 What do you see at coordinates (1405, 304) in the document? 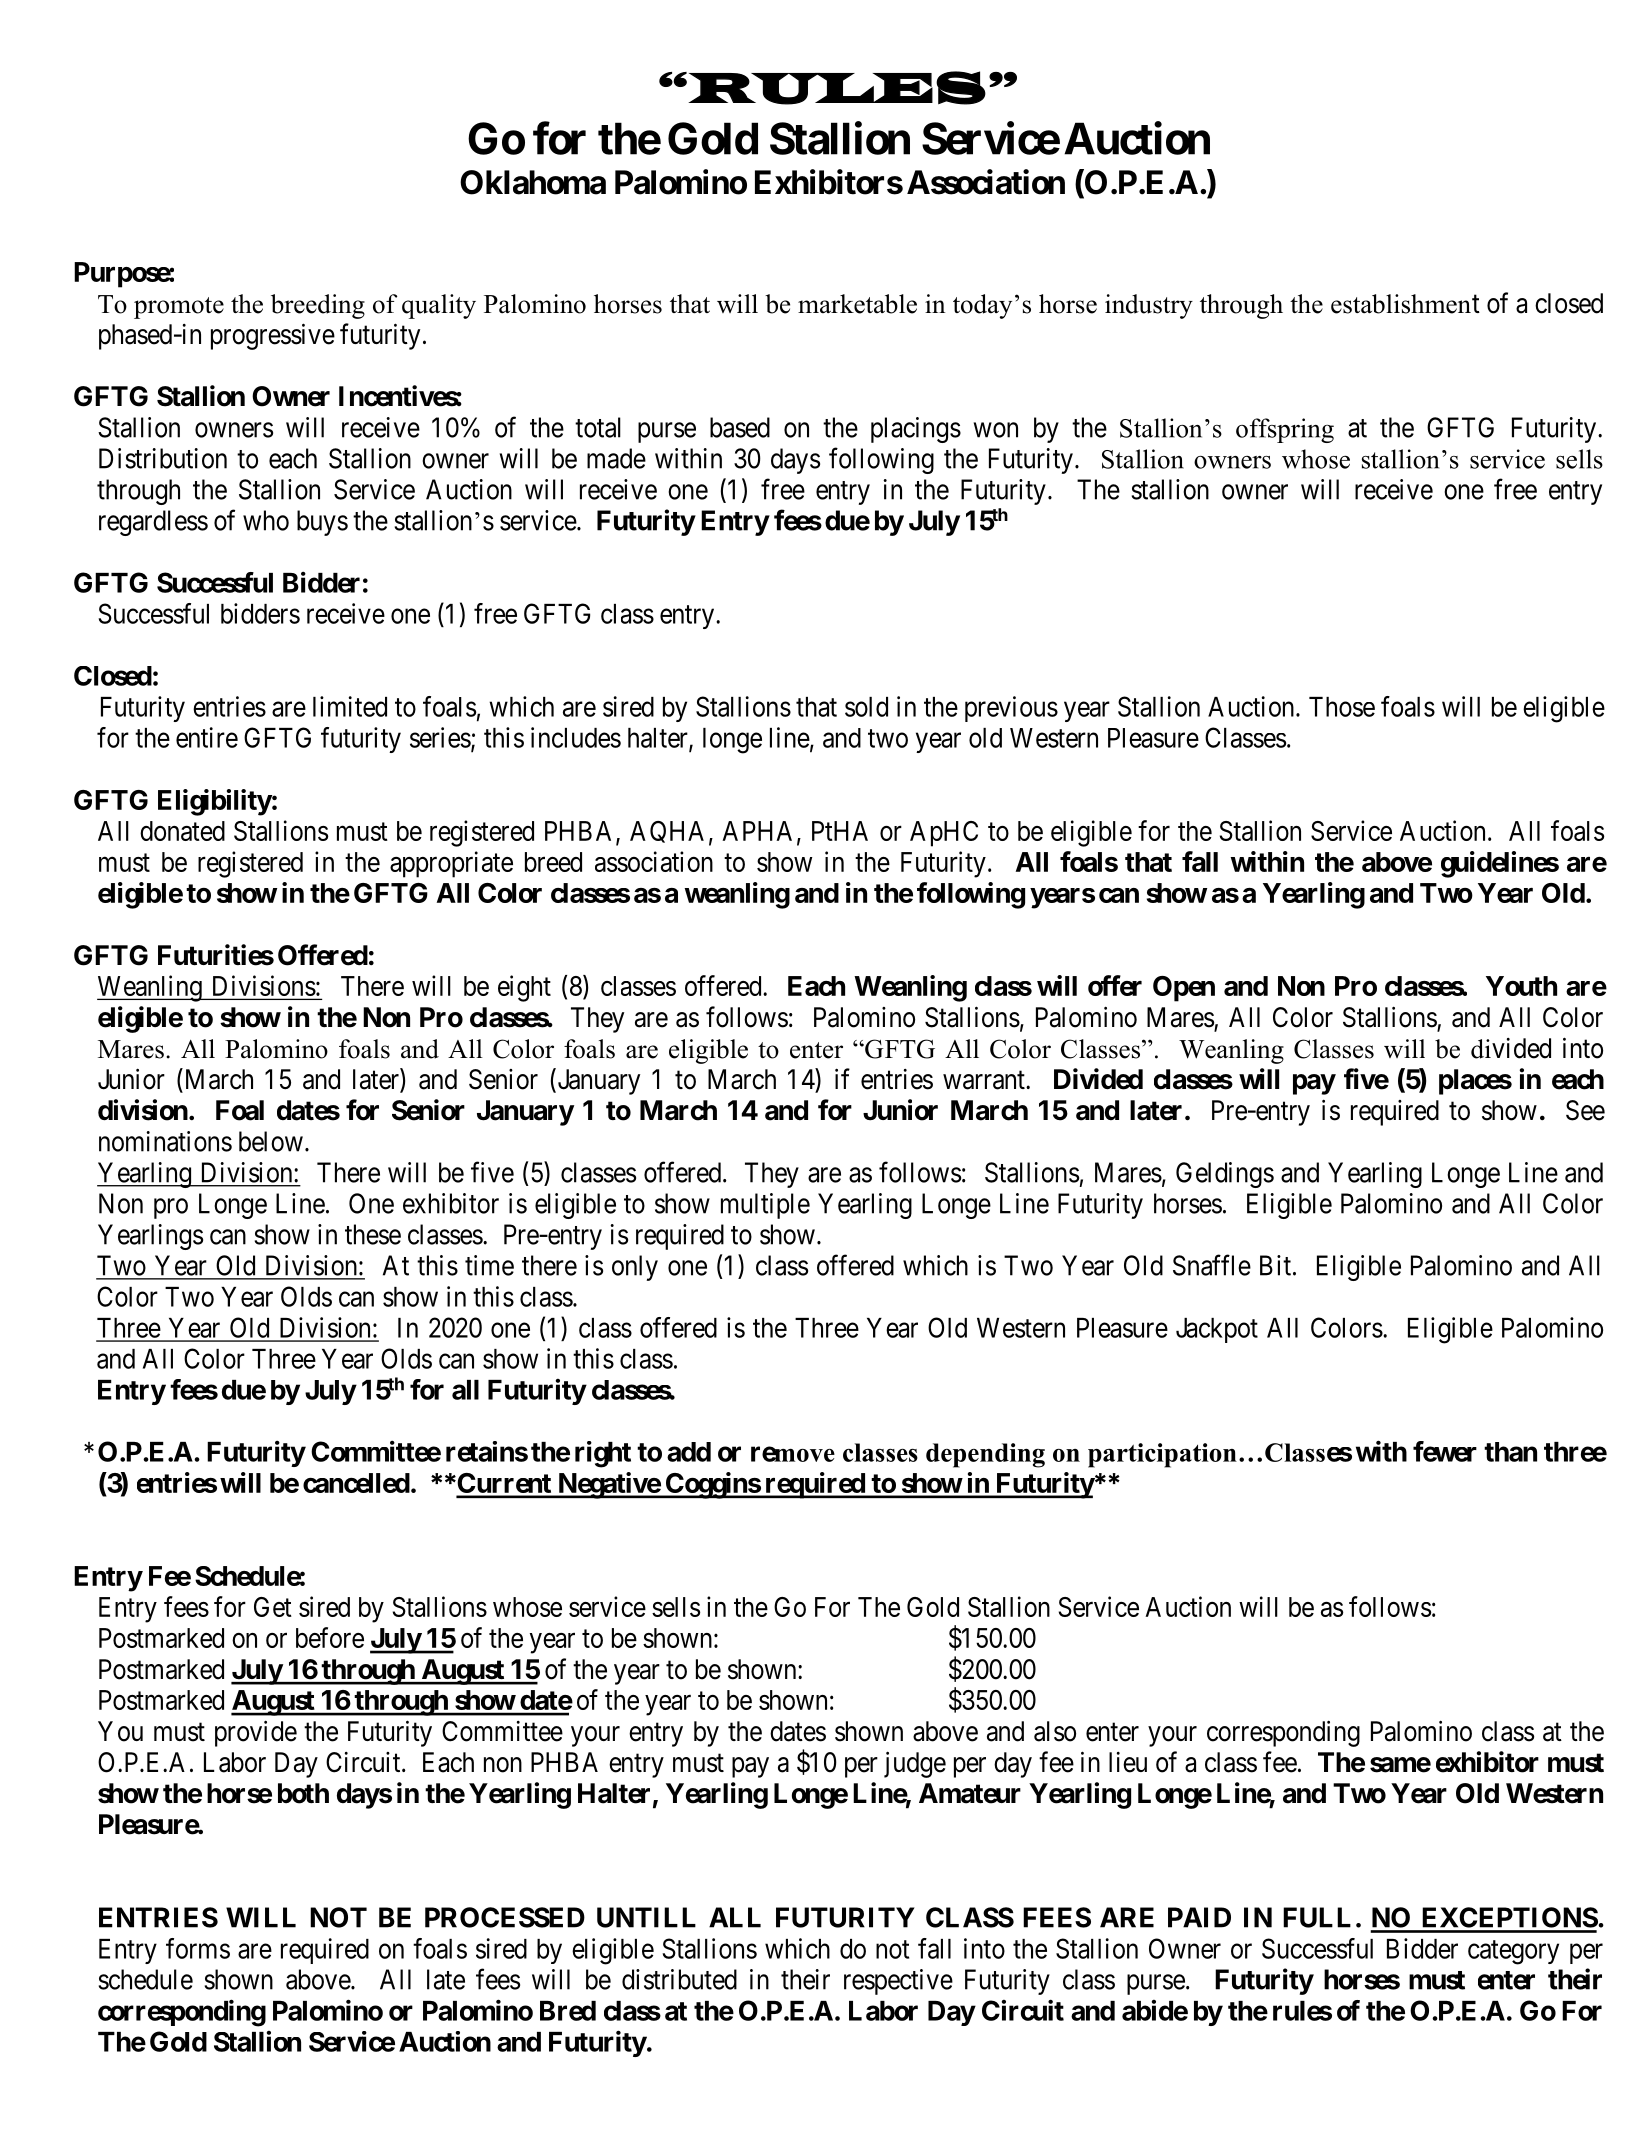
I see `establishment` at bounding box center [1405, 304].
